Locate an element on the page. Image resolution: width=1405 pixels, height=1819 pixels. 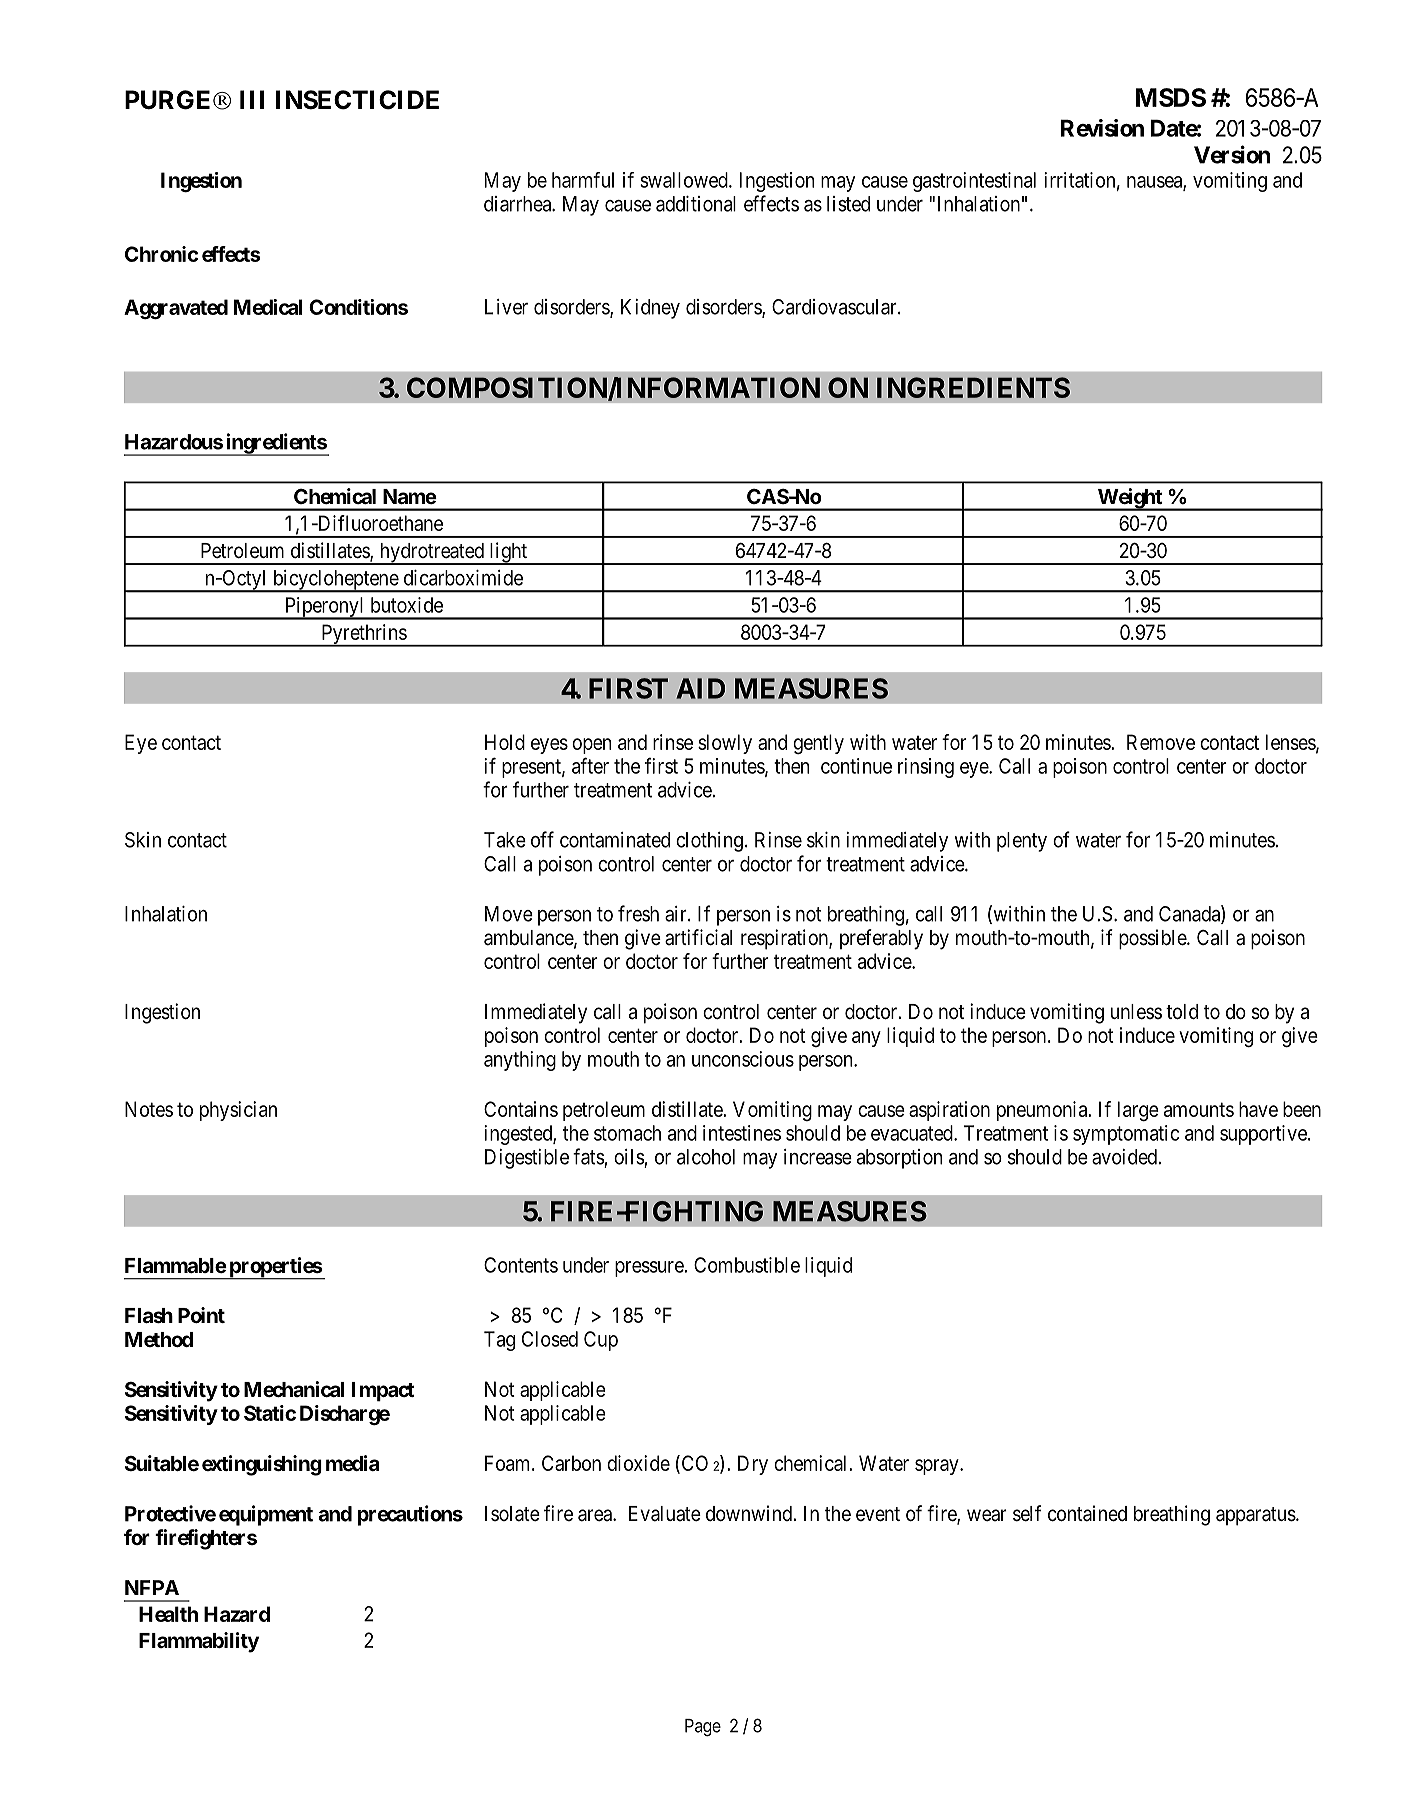
III is located at coordinates (252, 99).
